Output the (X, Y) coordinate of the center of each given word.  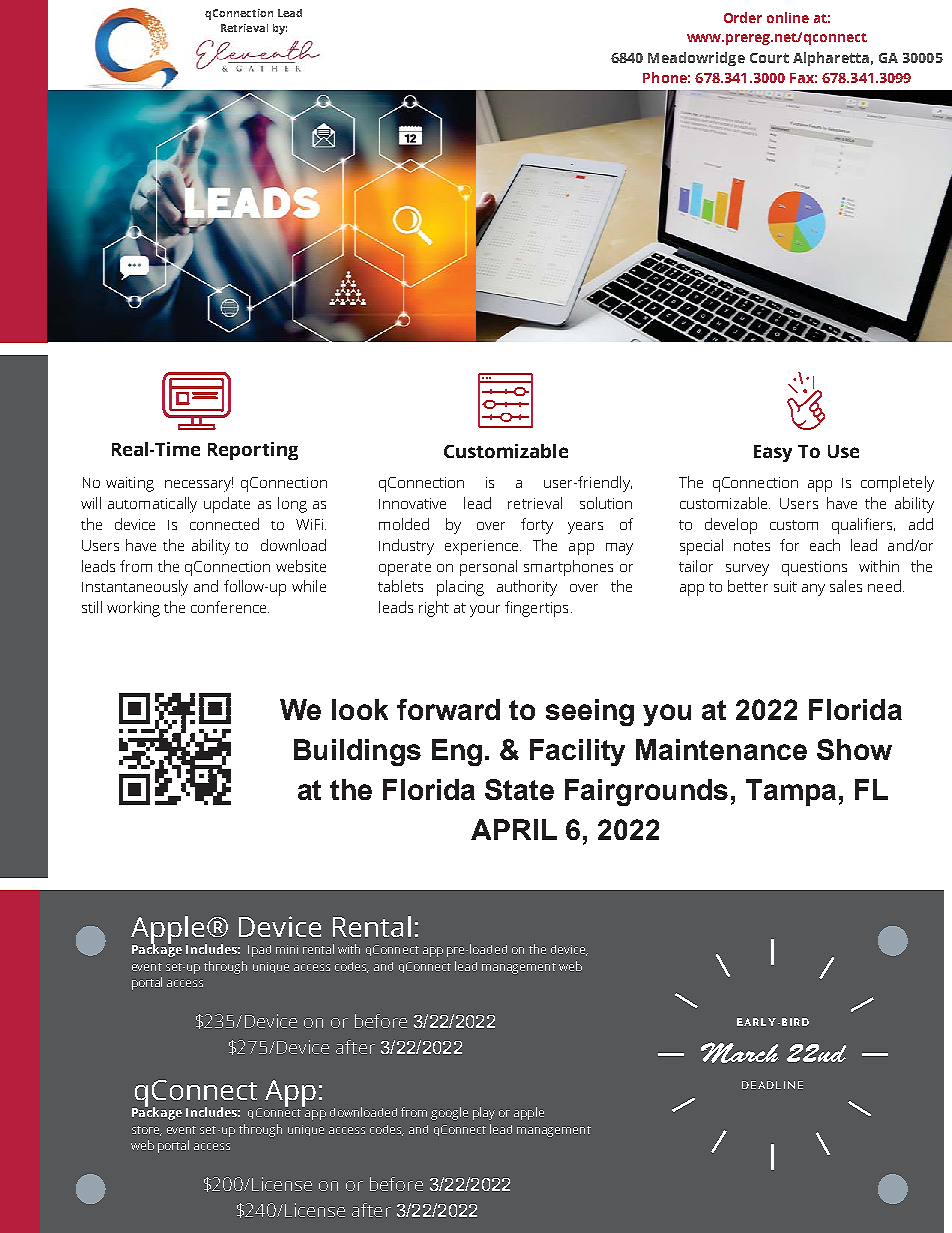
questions (814, 568)
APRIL (514, 829)
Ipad (259, 951)
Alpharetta (831, 59)
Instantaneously (135, 588)
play (484, 1113)
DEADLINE (772, 1085)
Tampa (791, 792)
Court (769, 58)
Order (743, 17)
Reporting (253, 451)
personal (488, 568)
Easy (773, 453)
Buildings (357, 752)
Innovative (412, 503)
